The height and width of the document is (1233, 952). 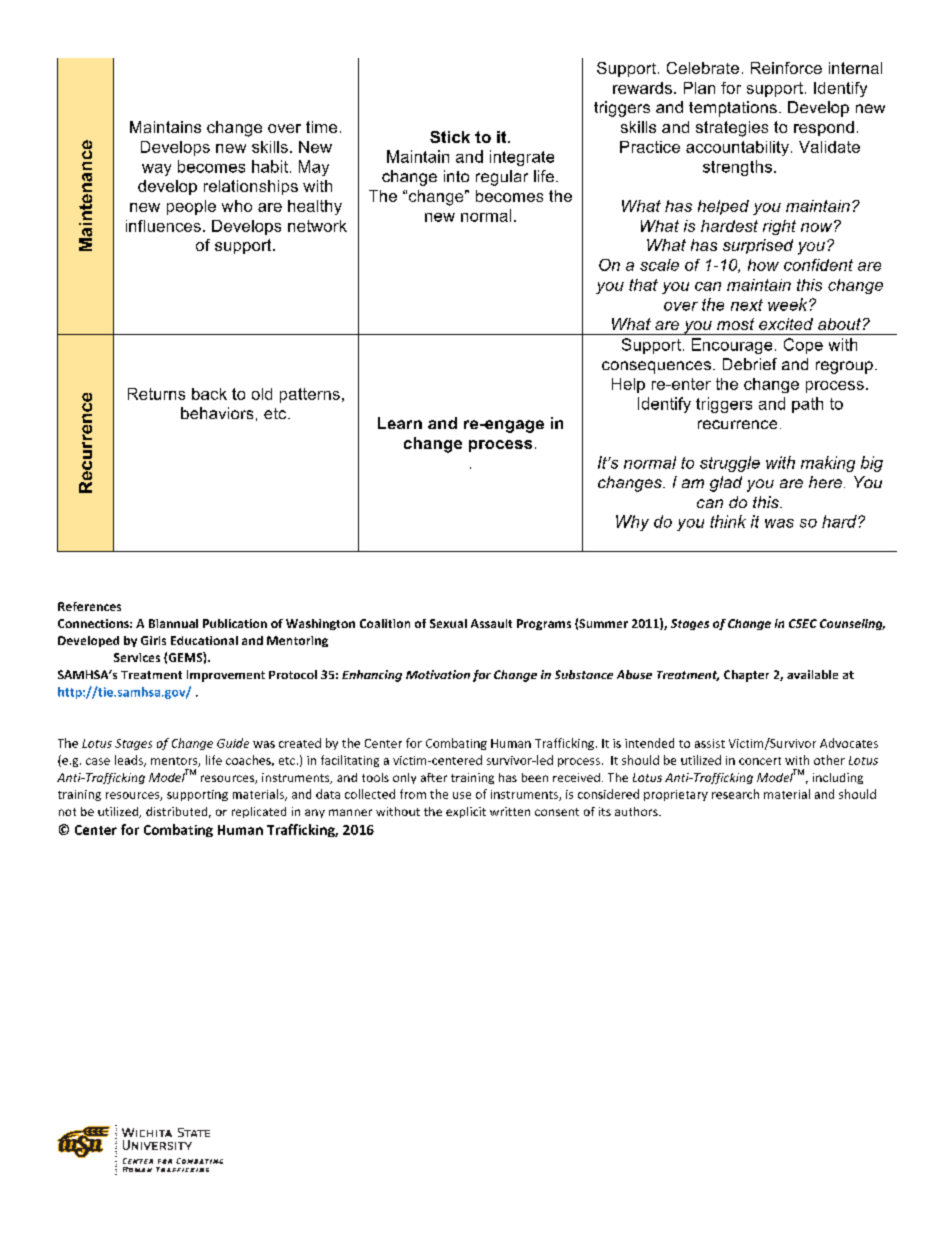 I want to click on way, so click(x=156, y=170).
